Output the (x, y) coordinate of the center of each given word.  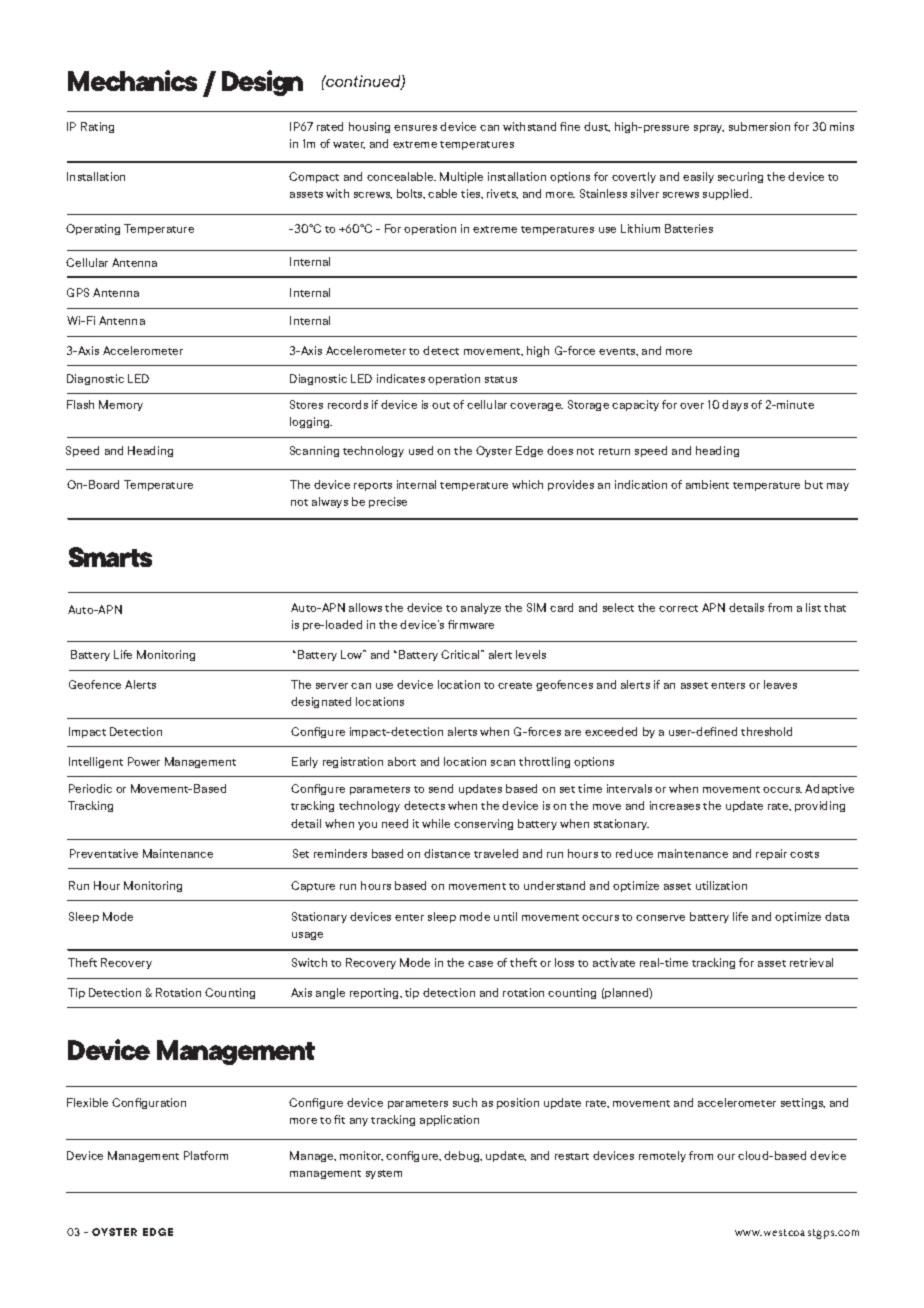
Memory (121, 405)
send (441, 788)
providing (820, 806)
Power (144, 761)
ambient (707, 484)
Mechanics (132, 80)
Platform (206, 1155)
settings (803, 1103)
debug (463, 1156)
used (421, 450)
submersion (759, 126)
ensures (415, 128)
